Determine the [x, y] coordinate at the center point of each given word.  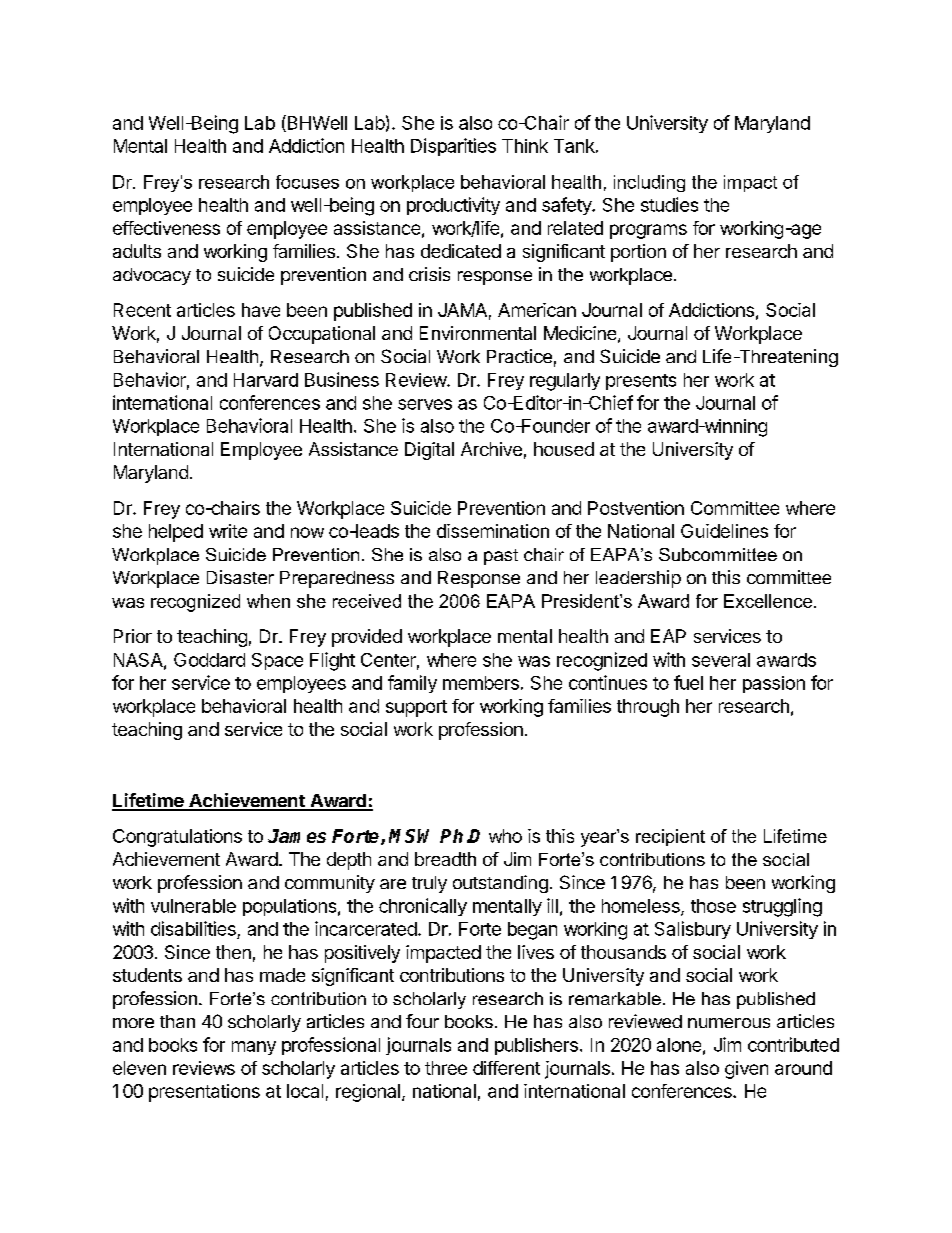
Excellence [769, 601]
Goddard [209, 660]
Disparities [453, 147]
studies [669, 204]
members [481, 683]
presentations [204, 1093]
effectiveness [166, 228]
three [446, 1068]
